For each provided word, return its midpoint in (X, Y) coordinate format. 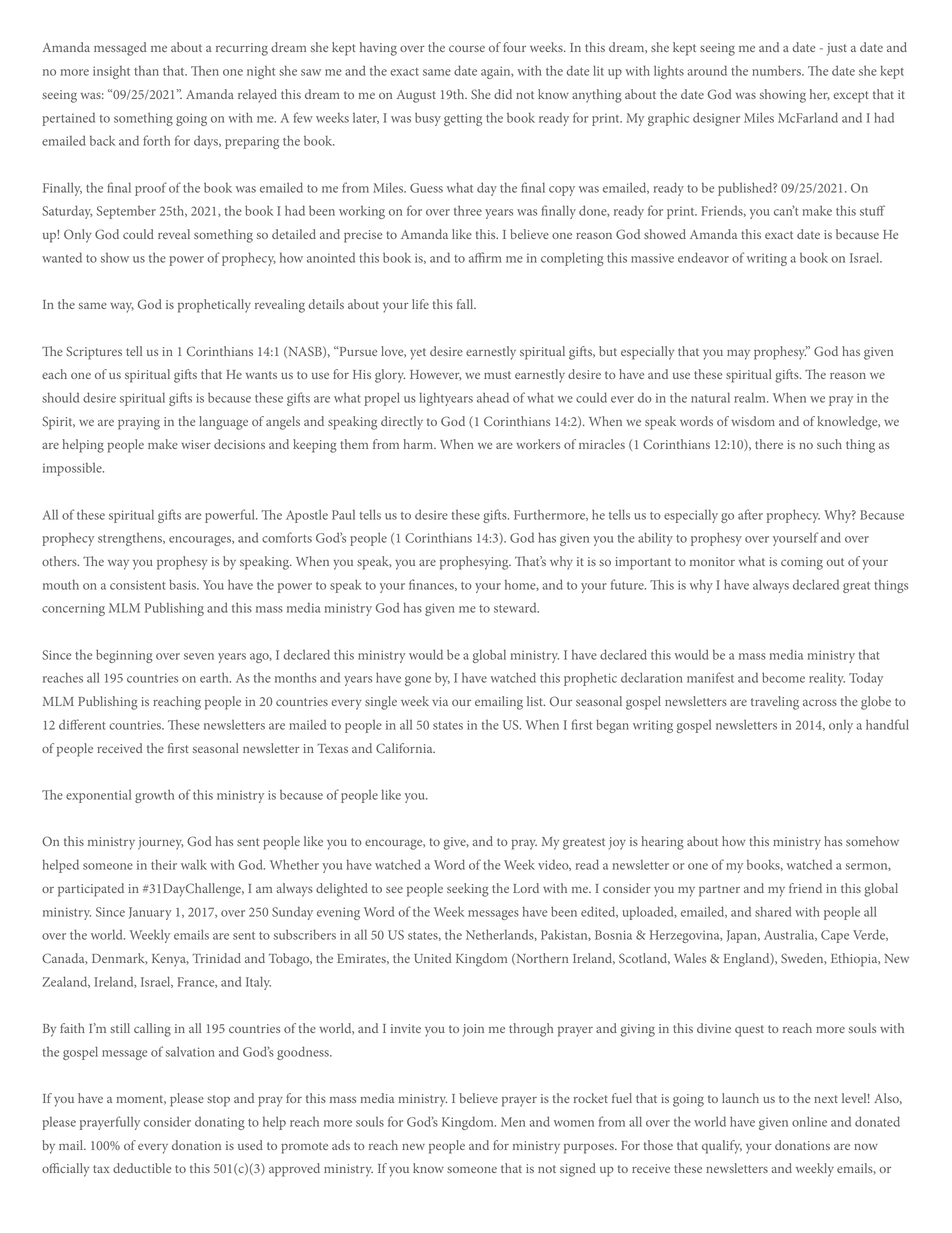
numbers (777, 70)
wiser (196, 444)
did (503, 94)
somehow (872, 841)
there (769, 444)
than (146, 70)
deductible (142, 1168)
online (809, 1121)
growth (154, 796)
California (405, 748)
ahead (493, 397)
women (574, 1123)
